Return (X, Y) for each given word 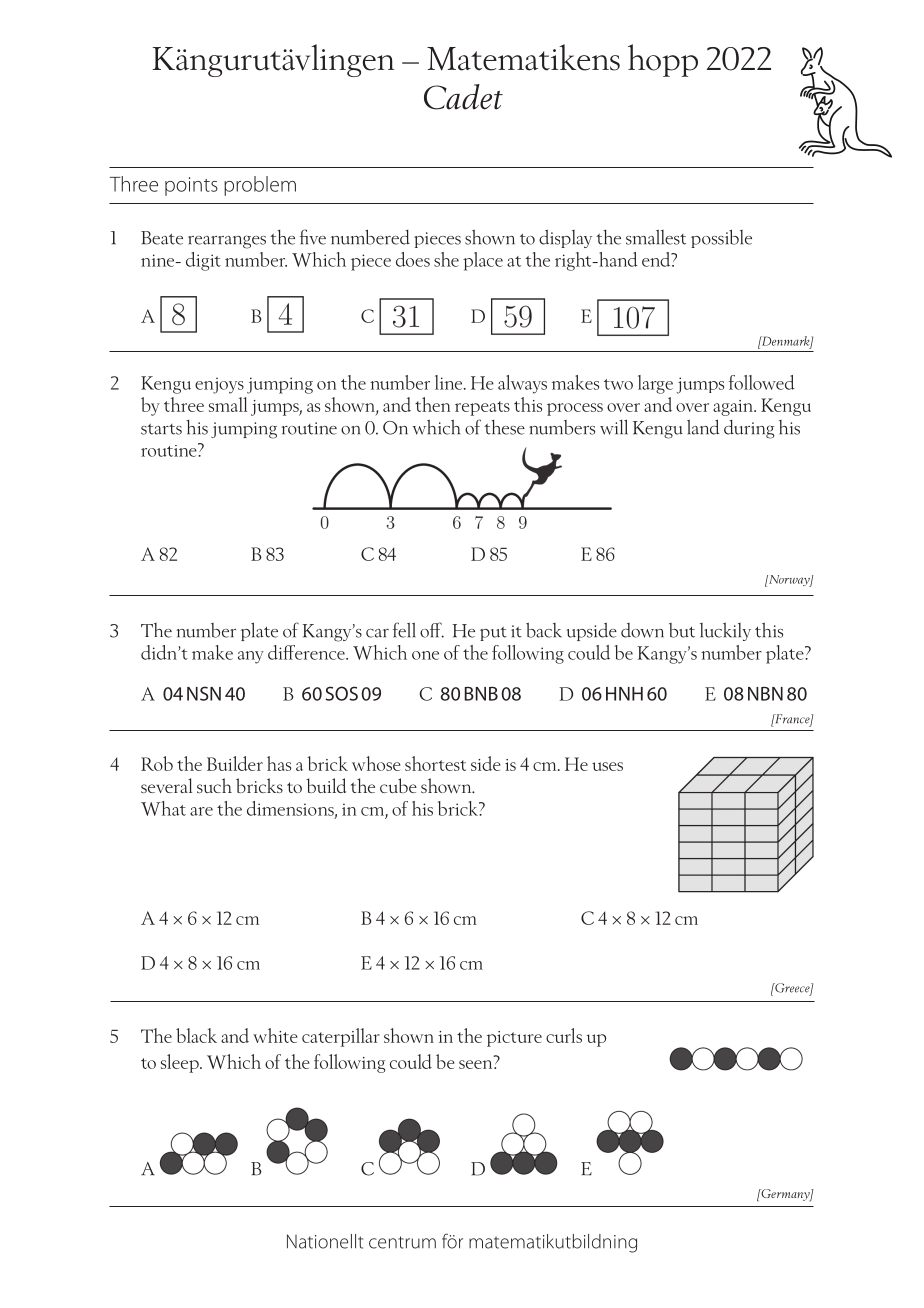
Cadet (463, 97)
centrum (402, 1242)
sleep (181, 1063)
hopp (663, 60)
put (493, 634)
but (682, 630)
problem (260, 186)
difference (307, 652)
